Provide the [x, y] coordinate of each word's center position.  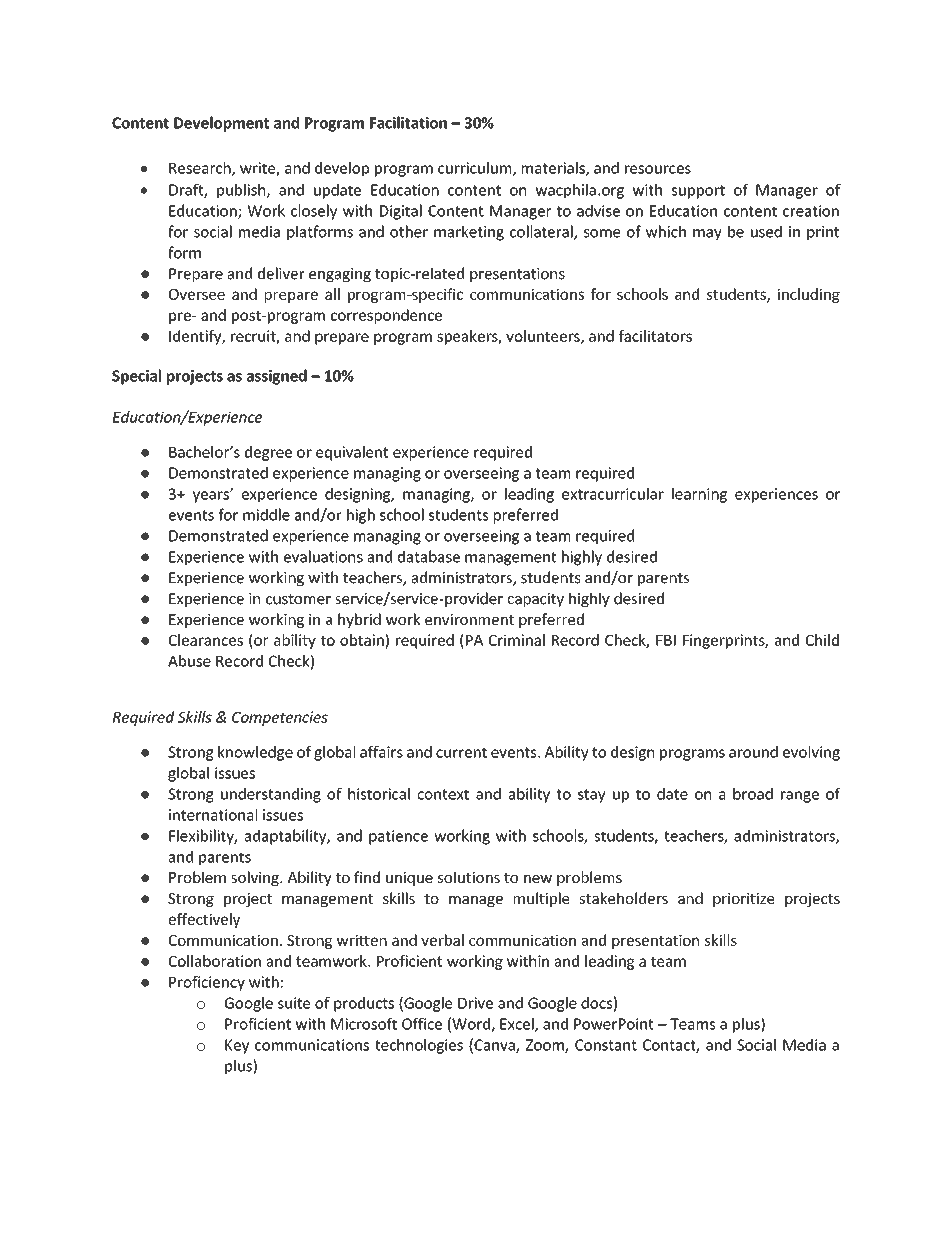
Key [237, 1046]
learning [699, 495]
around [753, 752]
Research [201, 169]
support [698, 192]
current [461, 752]
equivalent [352, 453]
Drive [475, 1003]
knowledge [255, 753]
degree [268, 453]
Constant [606, 1045]
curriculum [476, 169]
